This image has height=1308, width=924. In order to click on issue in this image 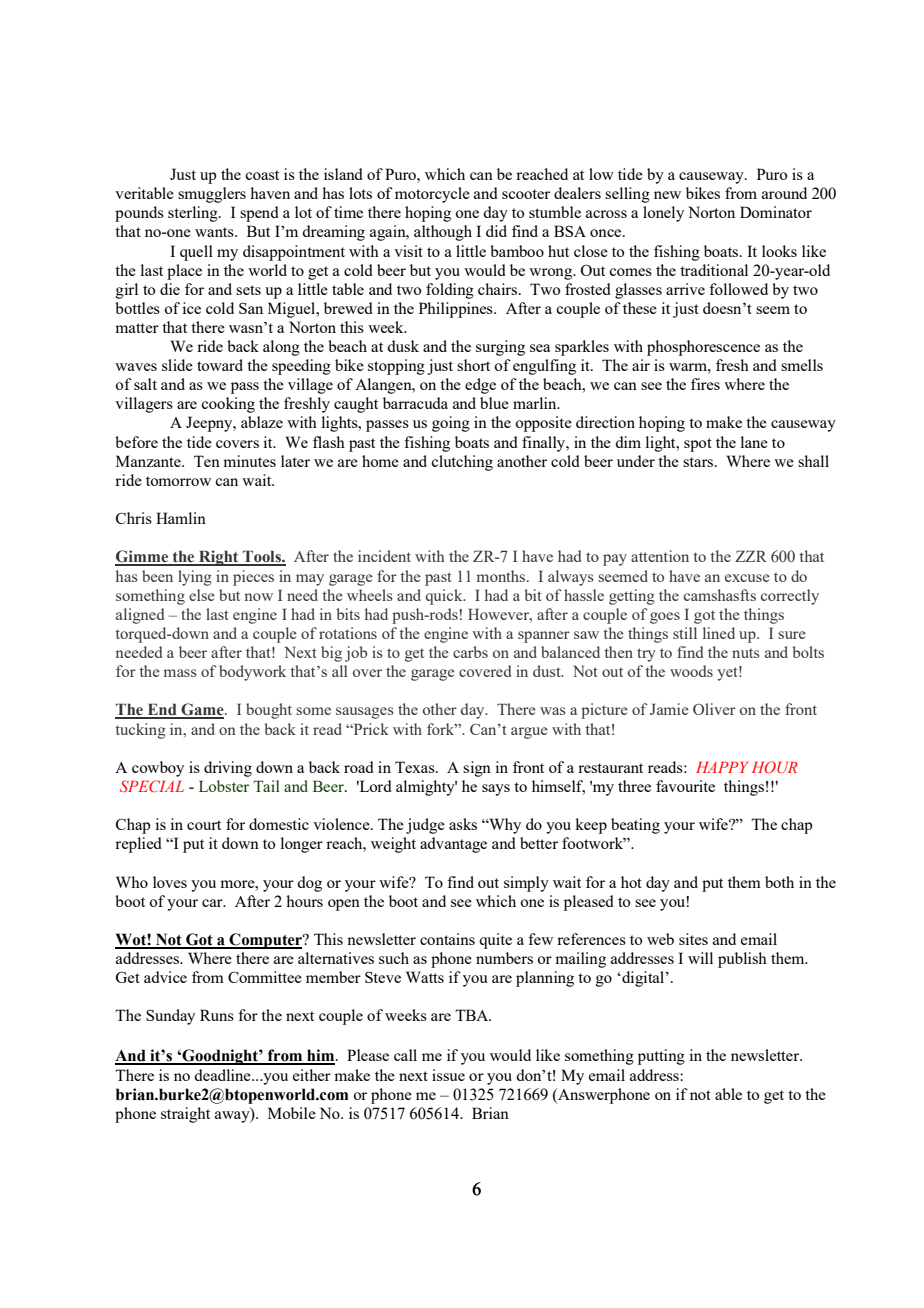, I will do `click(448, 1075)`.
